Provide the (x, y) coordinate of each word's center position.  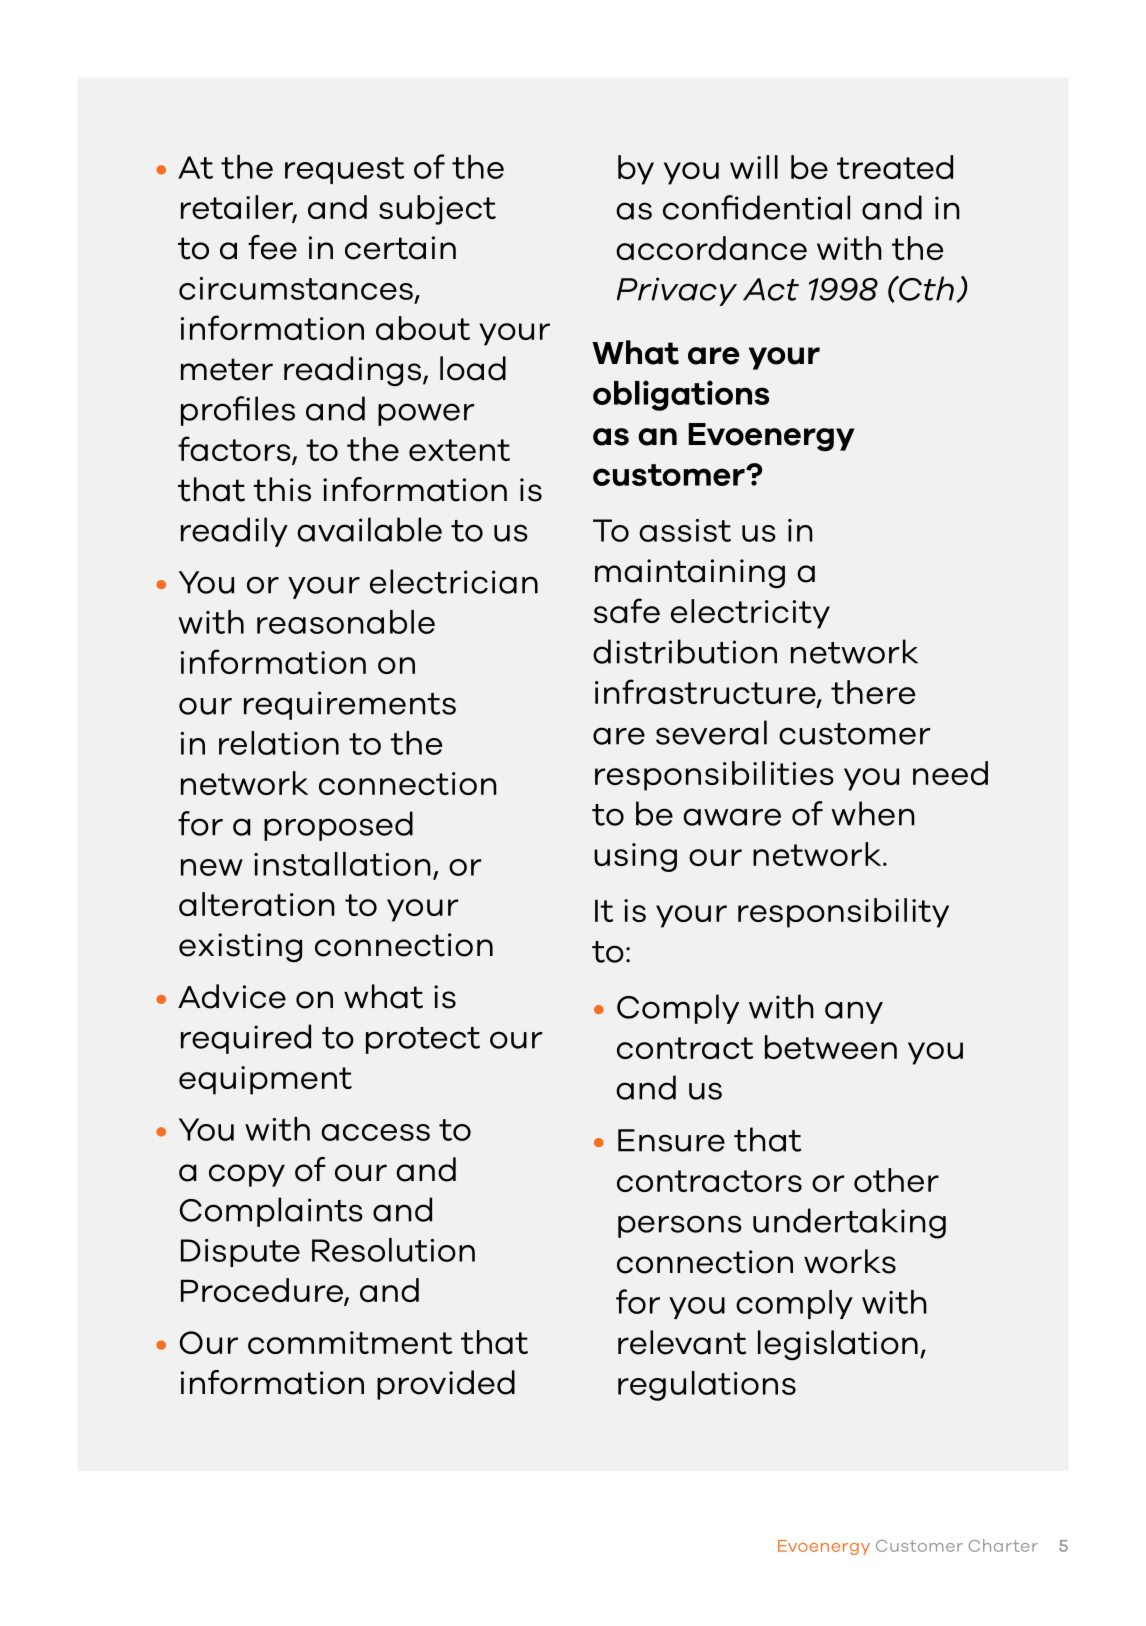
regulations (707, 1386)
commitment (350, 1342)
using (635, 857)
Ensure (671, 1140)
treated (895, 167)
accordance (711, 248)
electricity (750, 614)
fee (272, 247)
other (896, 1180)
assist (685, 530)
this (282, 489)
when (873, 813)
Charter (1003, 1545)
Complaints (271, 1212)
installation (342, 864)
